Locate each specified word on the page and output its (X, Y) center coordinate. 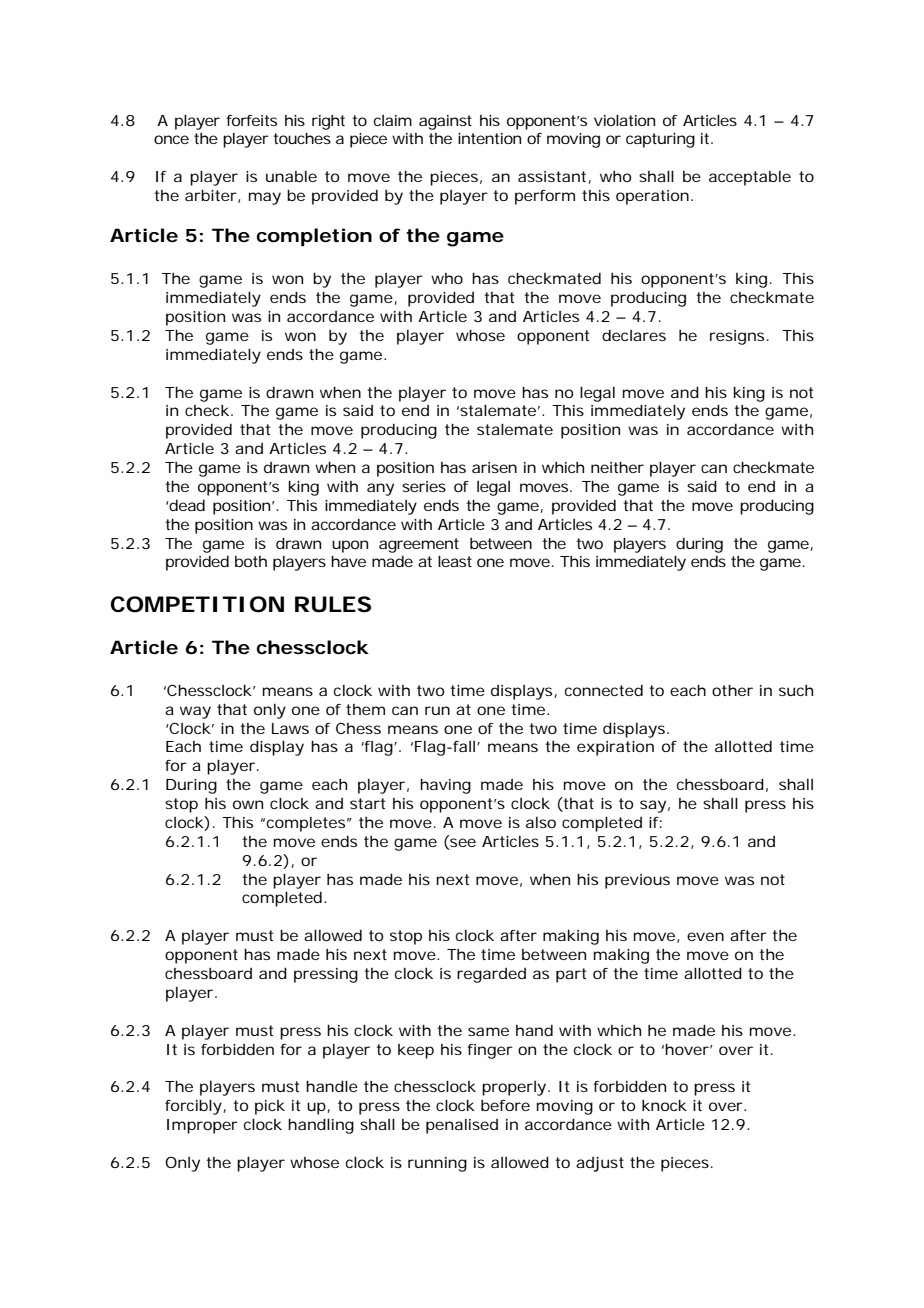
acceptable (750, 178)
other (732, 690)
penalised (462, 1126)
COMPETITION (197, 604)
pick (270, 1107)
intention (489, 138)
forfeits (251, 120)
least (455, 561)
